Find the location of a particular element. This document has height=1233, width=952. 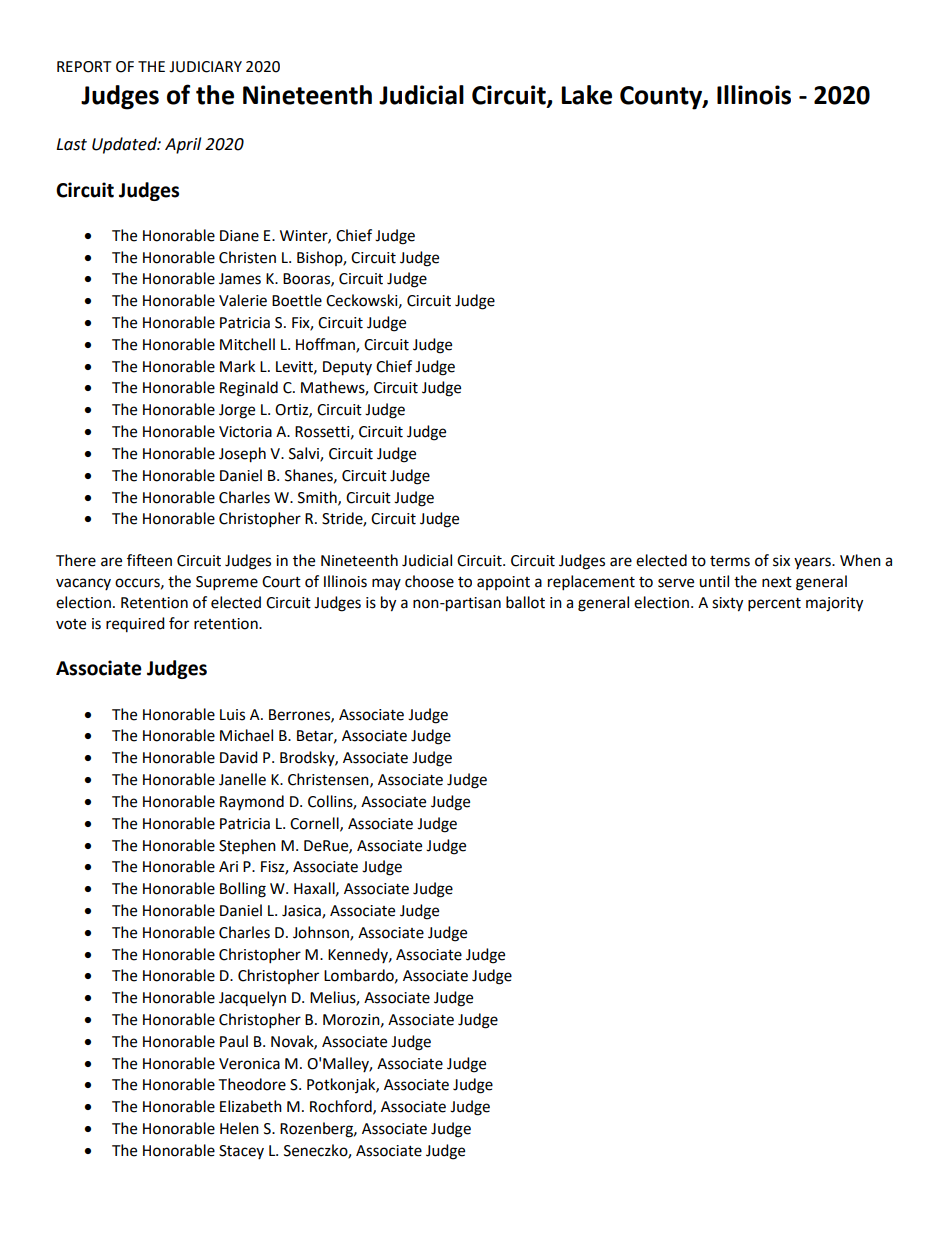

required is located at coordinates (135, 624).
